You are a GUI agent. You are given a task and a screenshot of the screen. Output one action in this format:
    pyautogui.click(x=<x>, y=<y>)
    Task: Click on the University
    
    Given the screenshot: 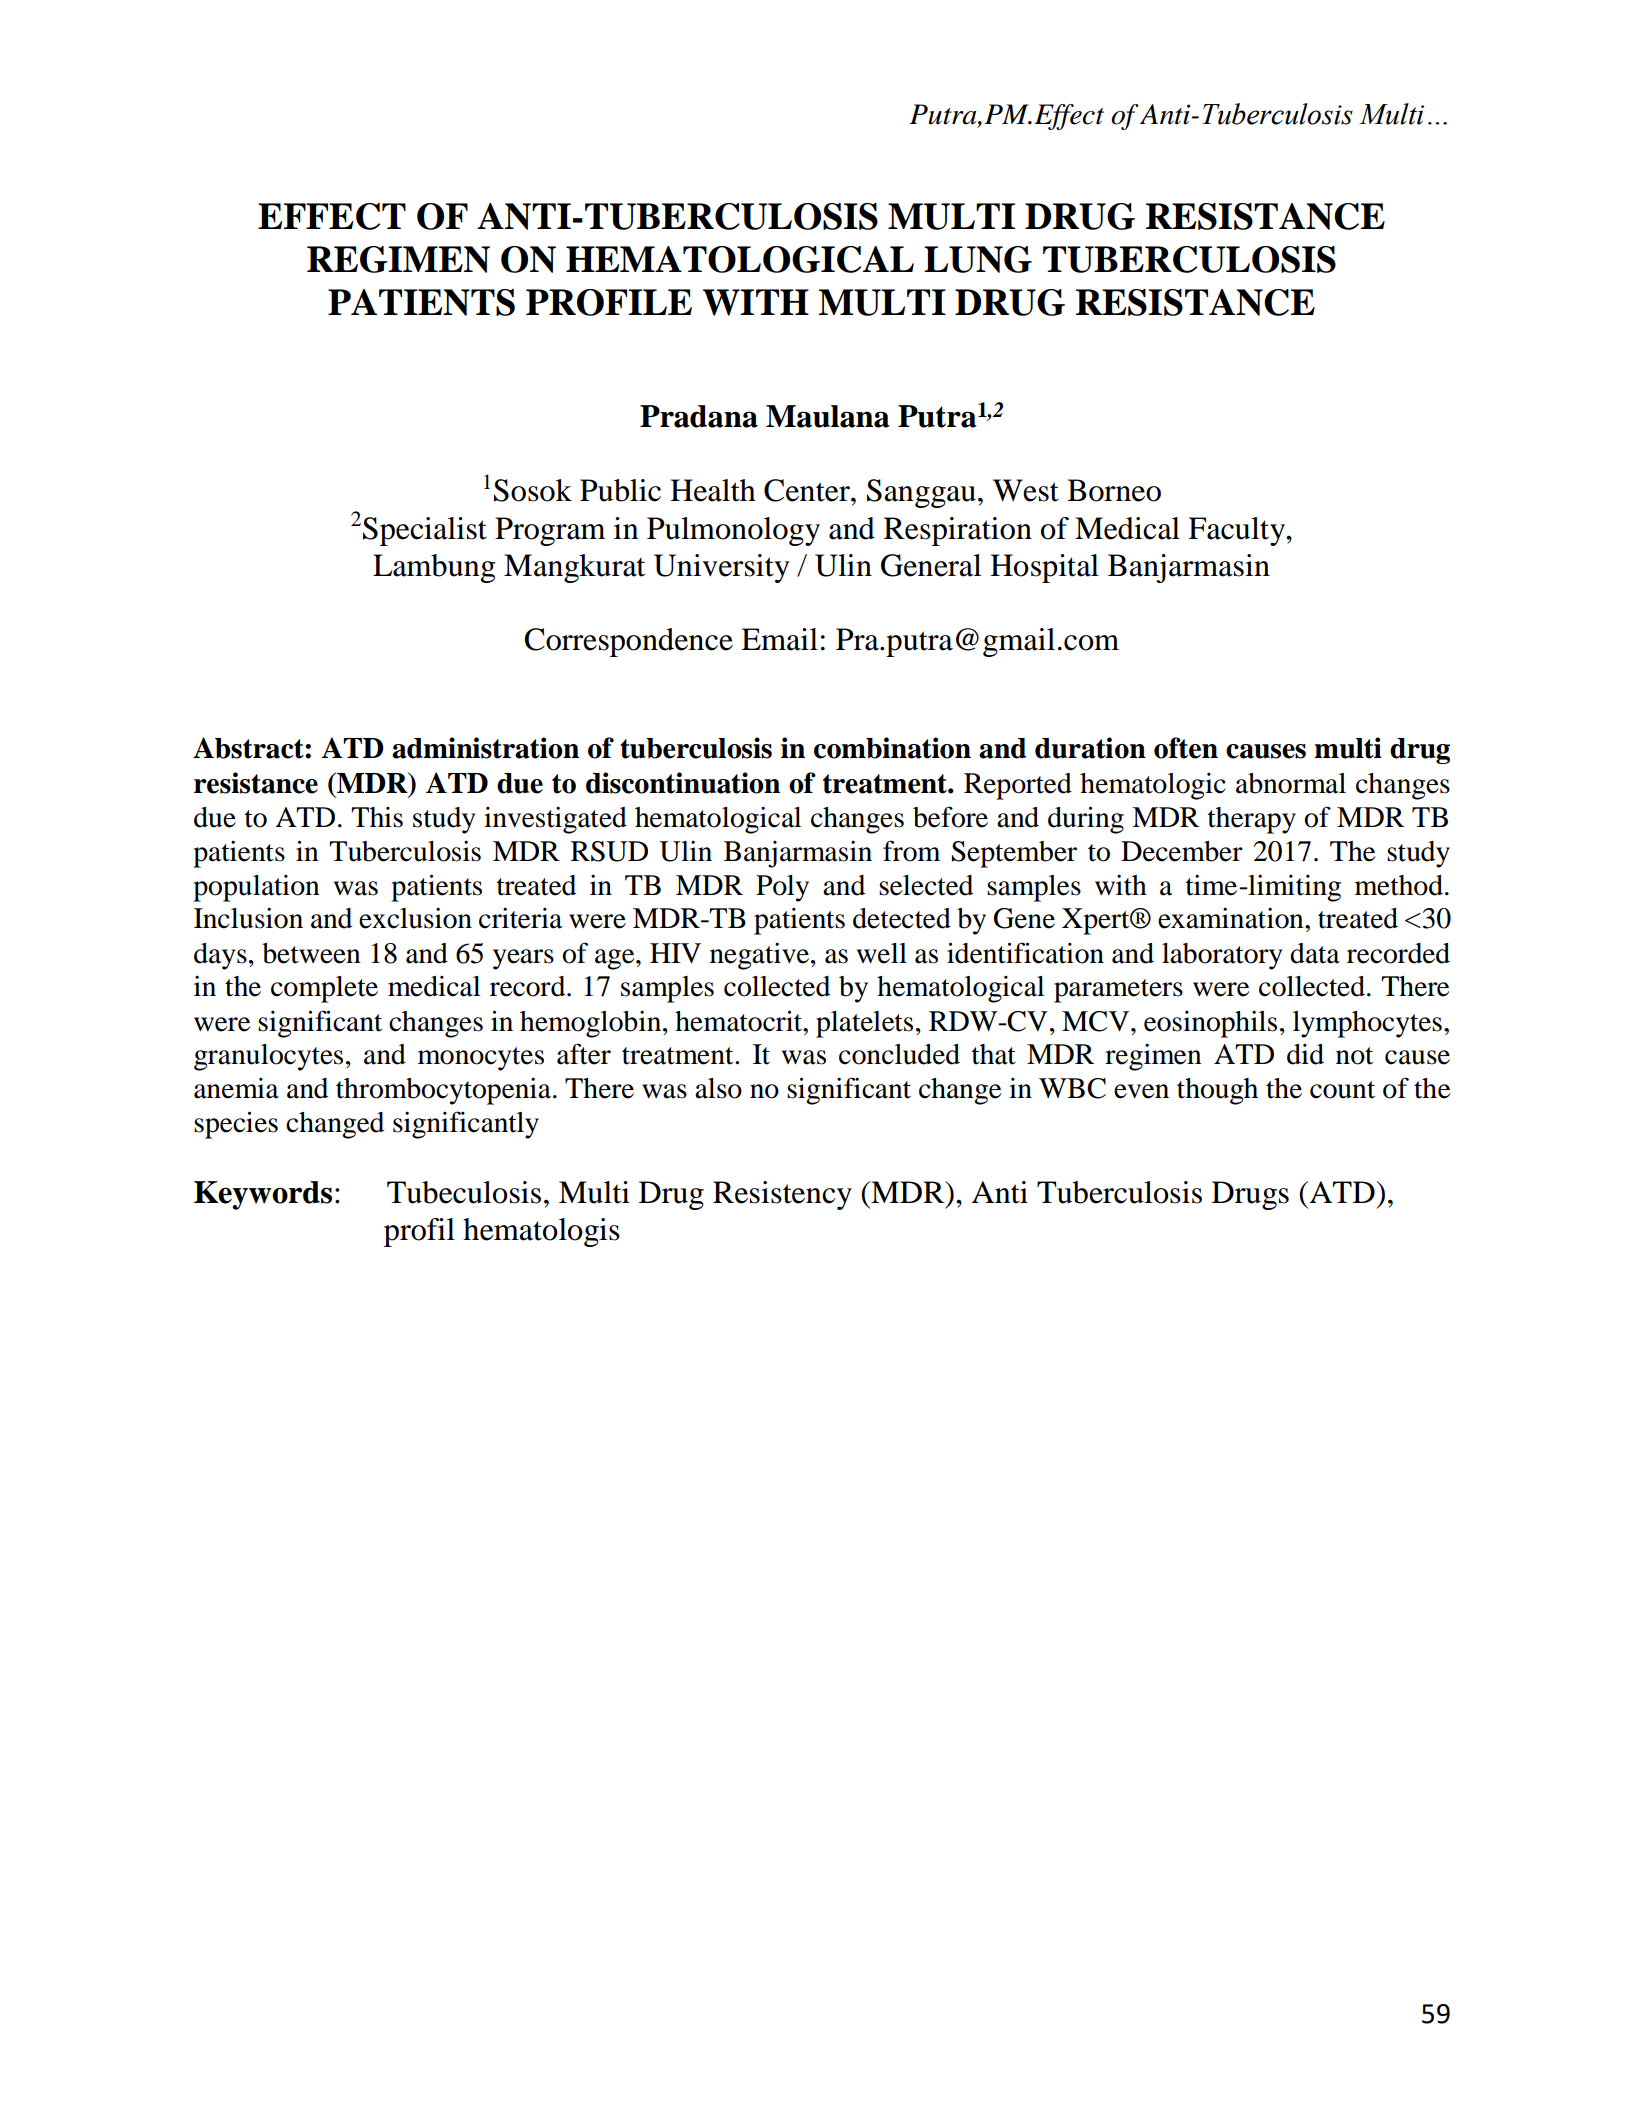 What is the action you would take?
    pyautogui.click(x=721, y=568)
